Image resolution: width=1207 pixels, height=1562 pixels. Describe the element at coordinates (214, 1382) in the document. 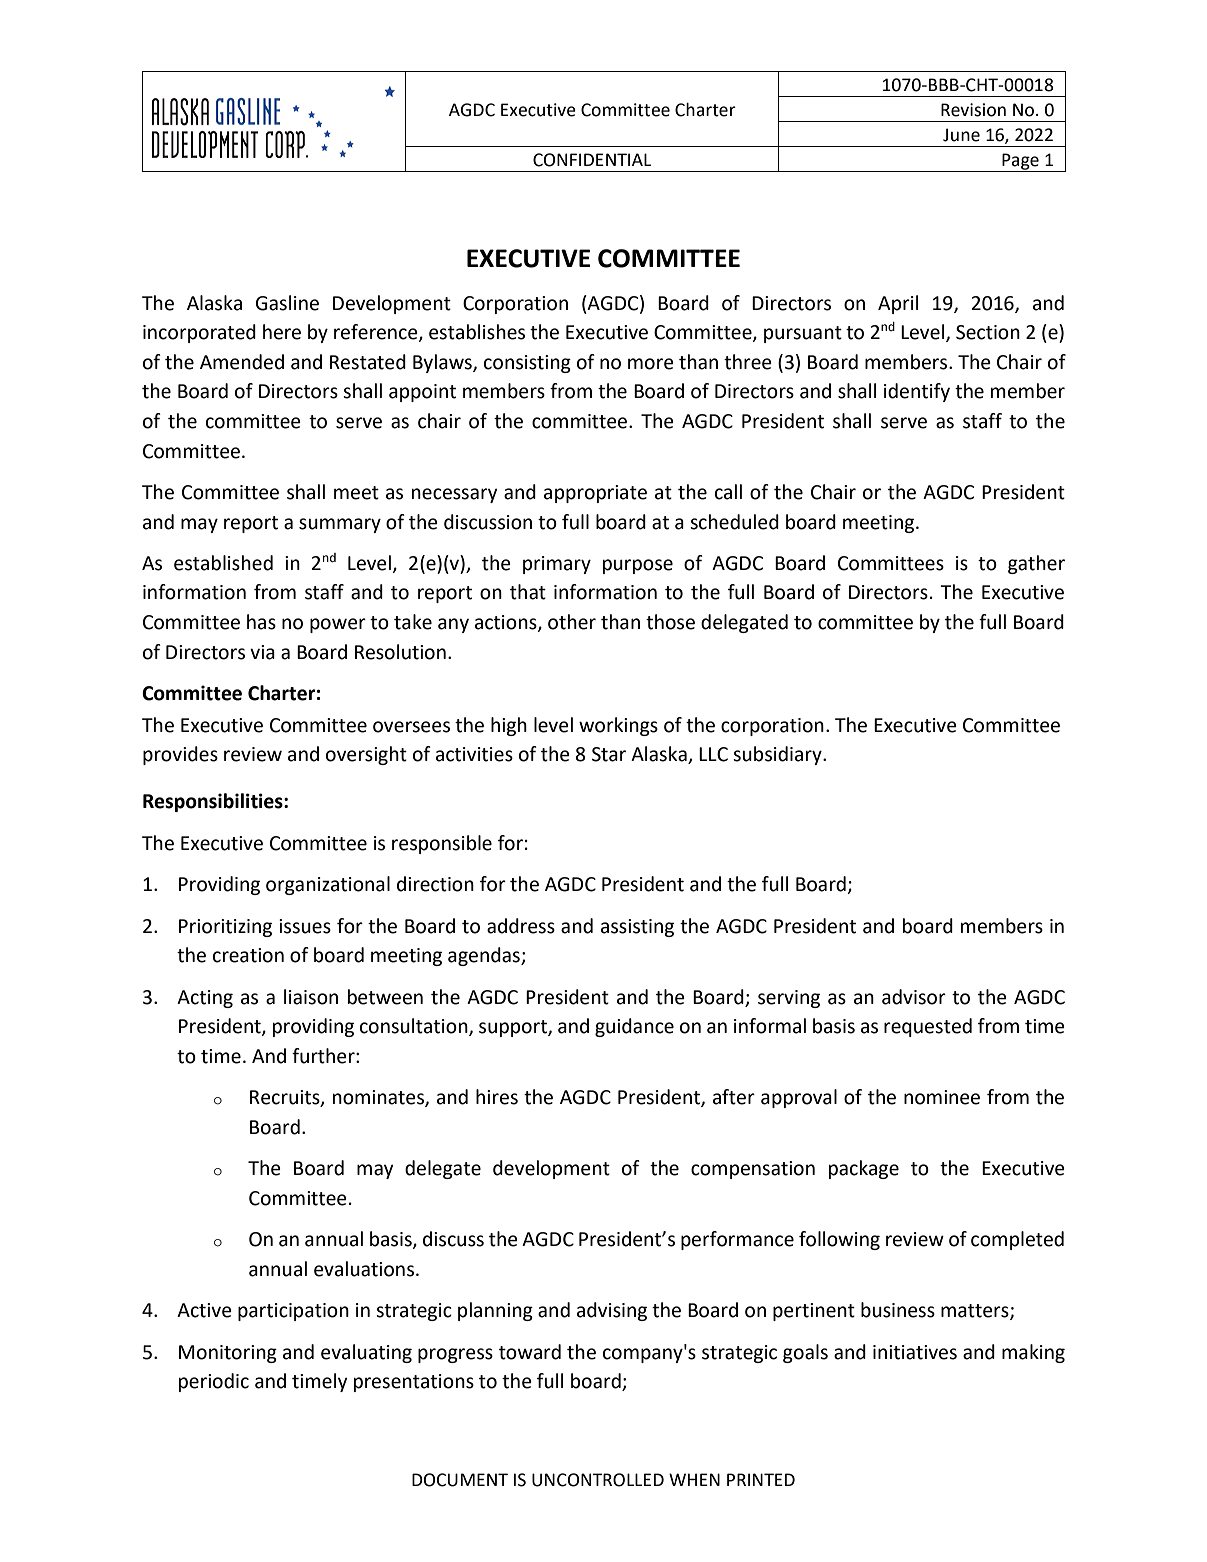

I see `periodic` at that location.
